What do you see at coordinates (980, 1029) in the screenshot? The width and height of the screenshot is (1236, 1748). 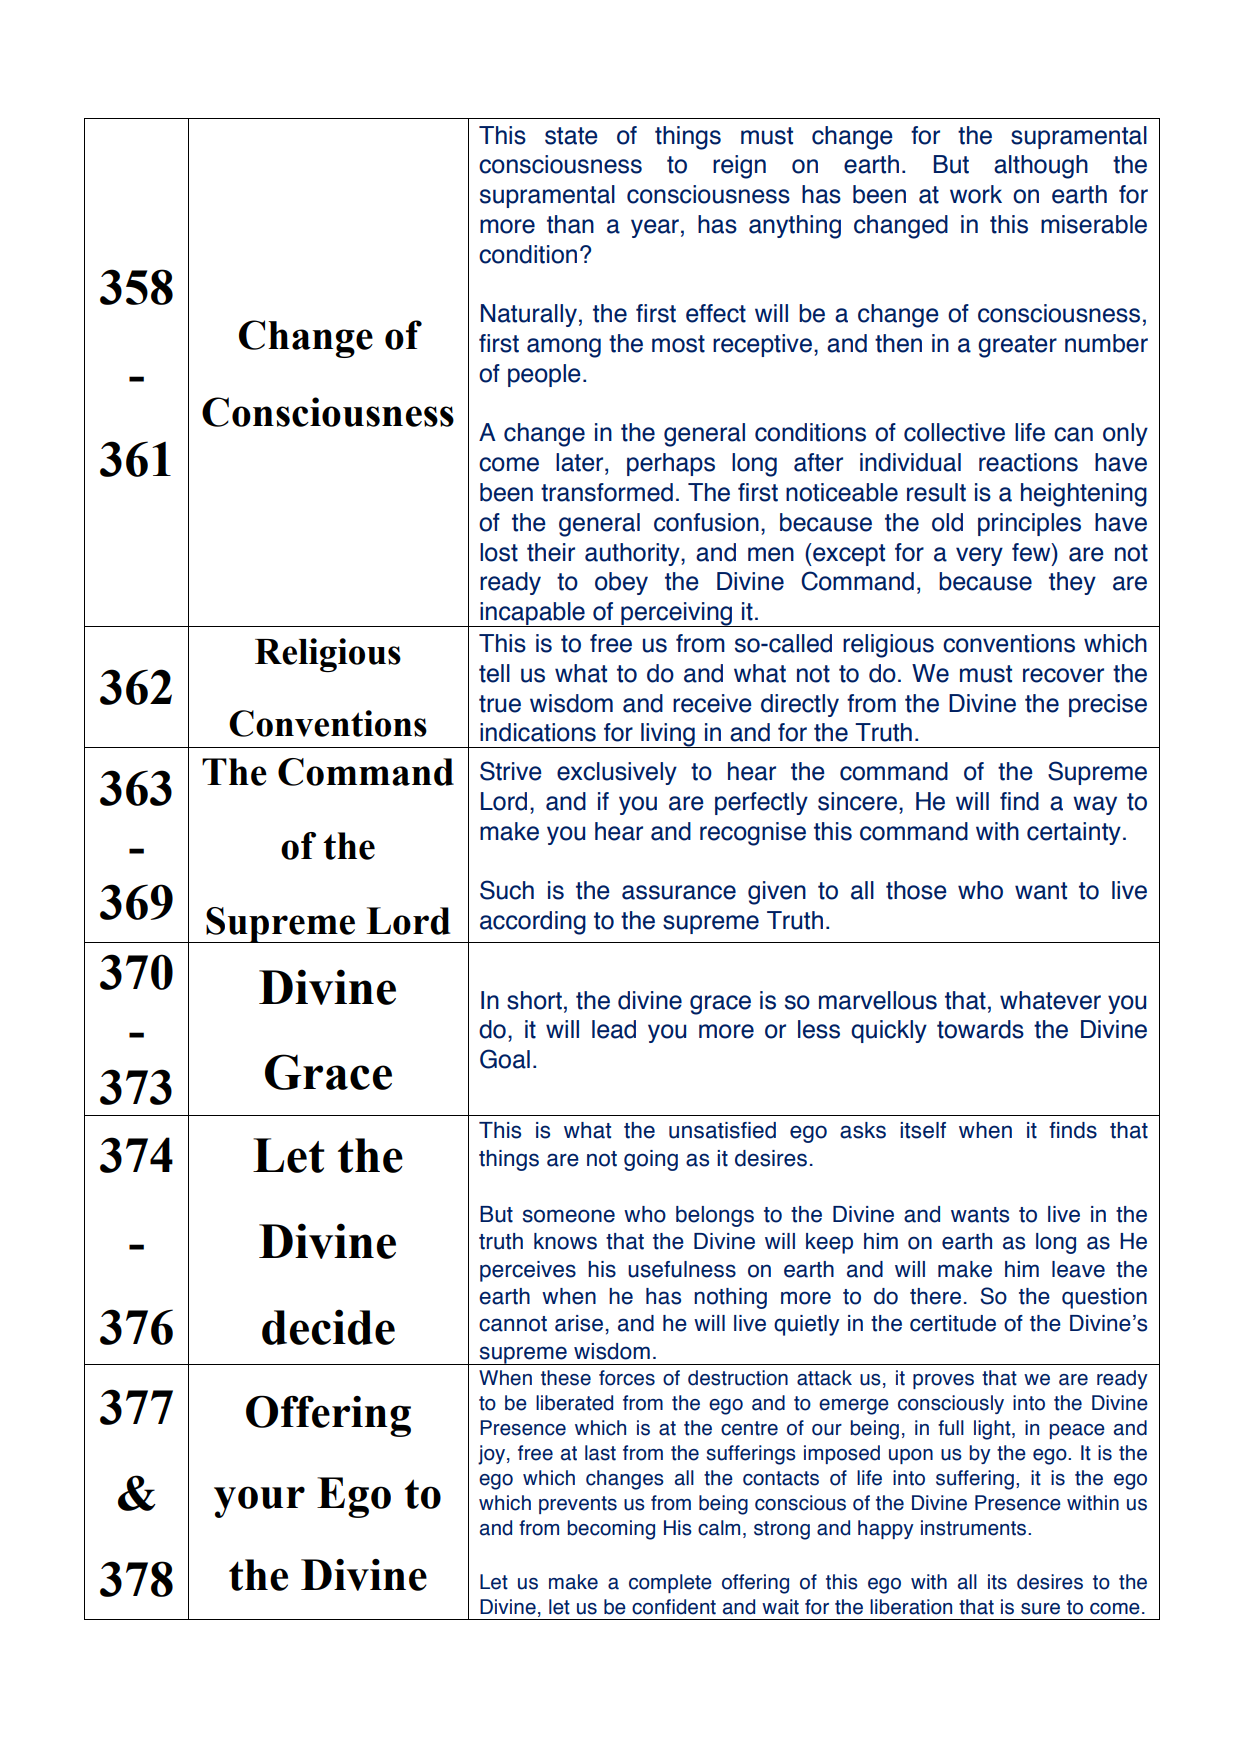 I see `towards` at bounding box center [980, 1029].
